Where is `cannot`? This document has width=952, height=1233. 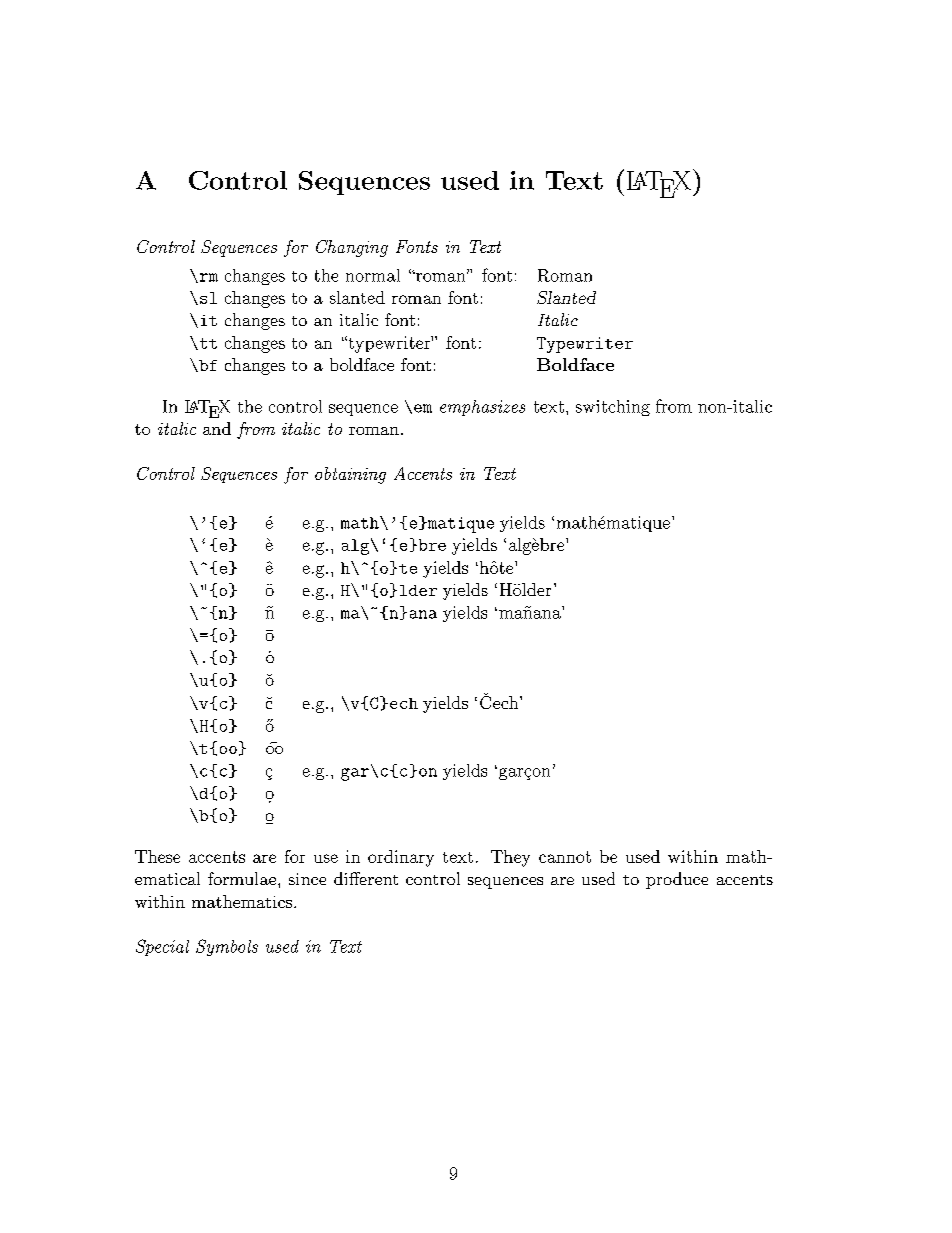 cannot is located at coordinates (565, 857).
